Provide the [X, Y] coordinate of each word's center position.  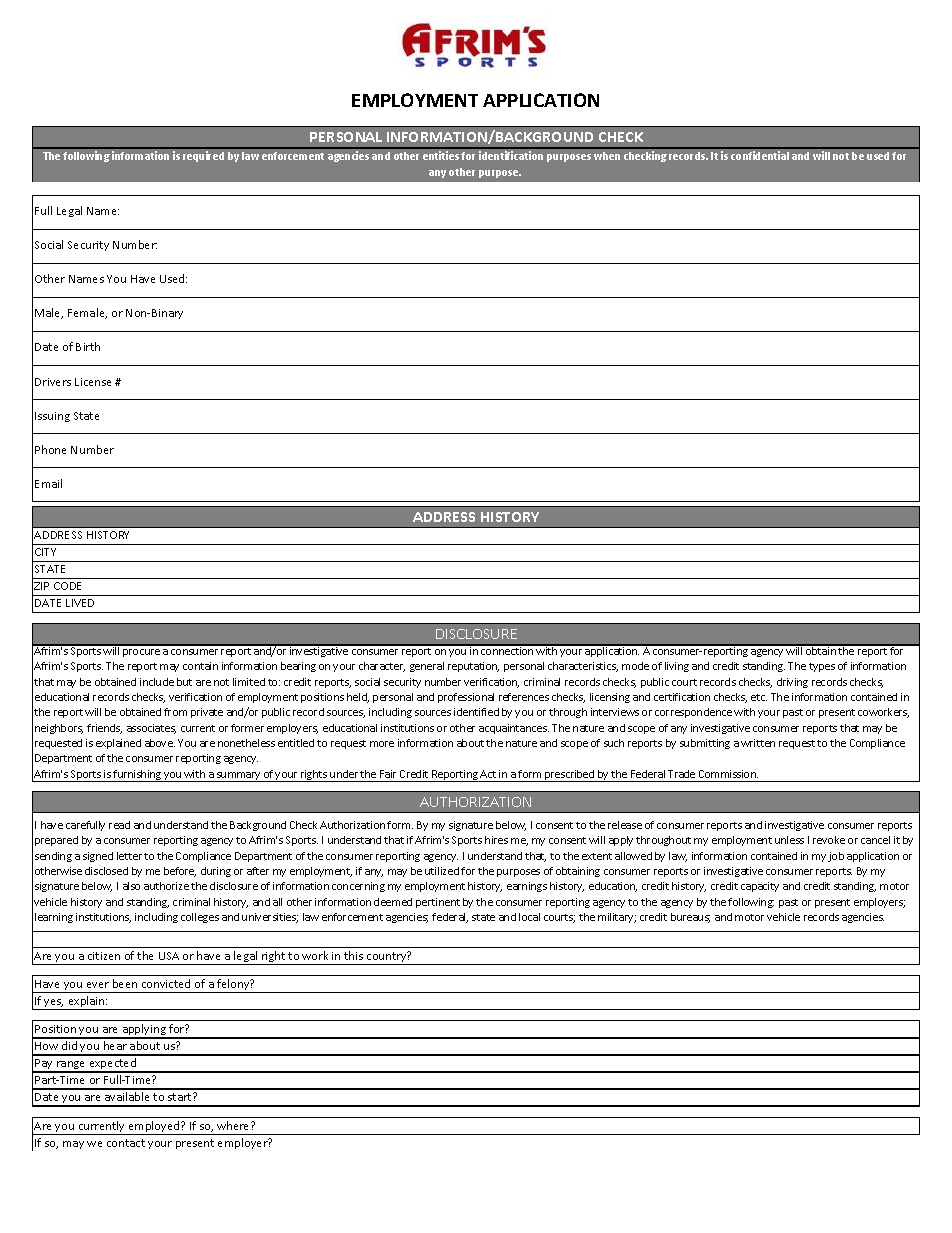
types [822, 667]
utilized [442, 871]
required [203, 156]
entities [442, 155]
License [93, 382]
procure [141, 653]
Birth [88, 346]
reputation [473, 667]
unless [789, 840]
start [181, 1097]
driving [792, 683]
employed [154, 1128]
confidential [760, 155]
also [131, 886]
